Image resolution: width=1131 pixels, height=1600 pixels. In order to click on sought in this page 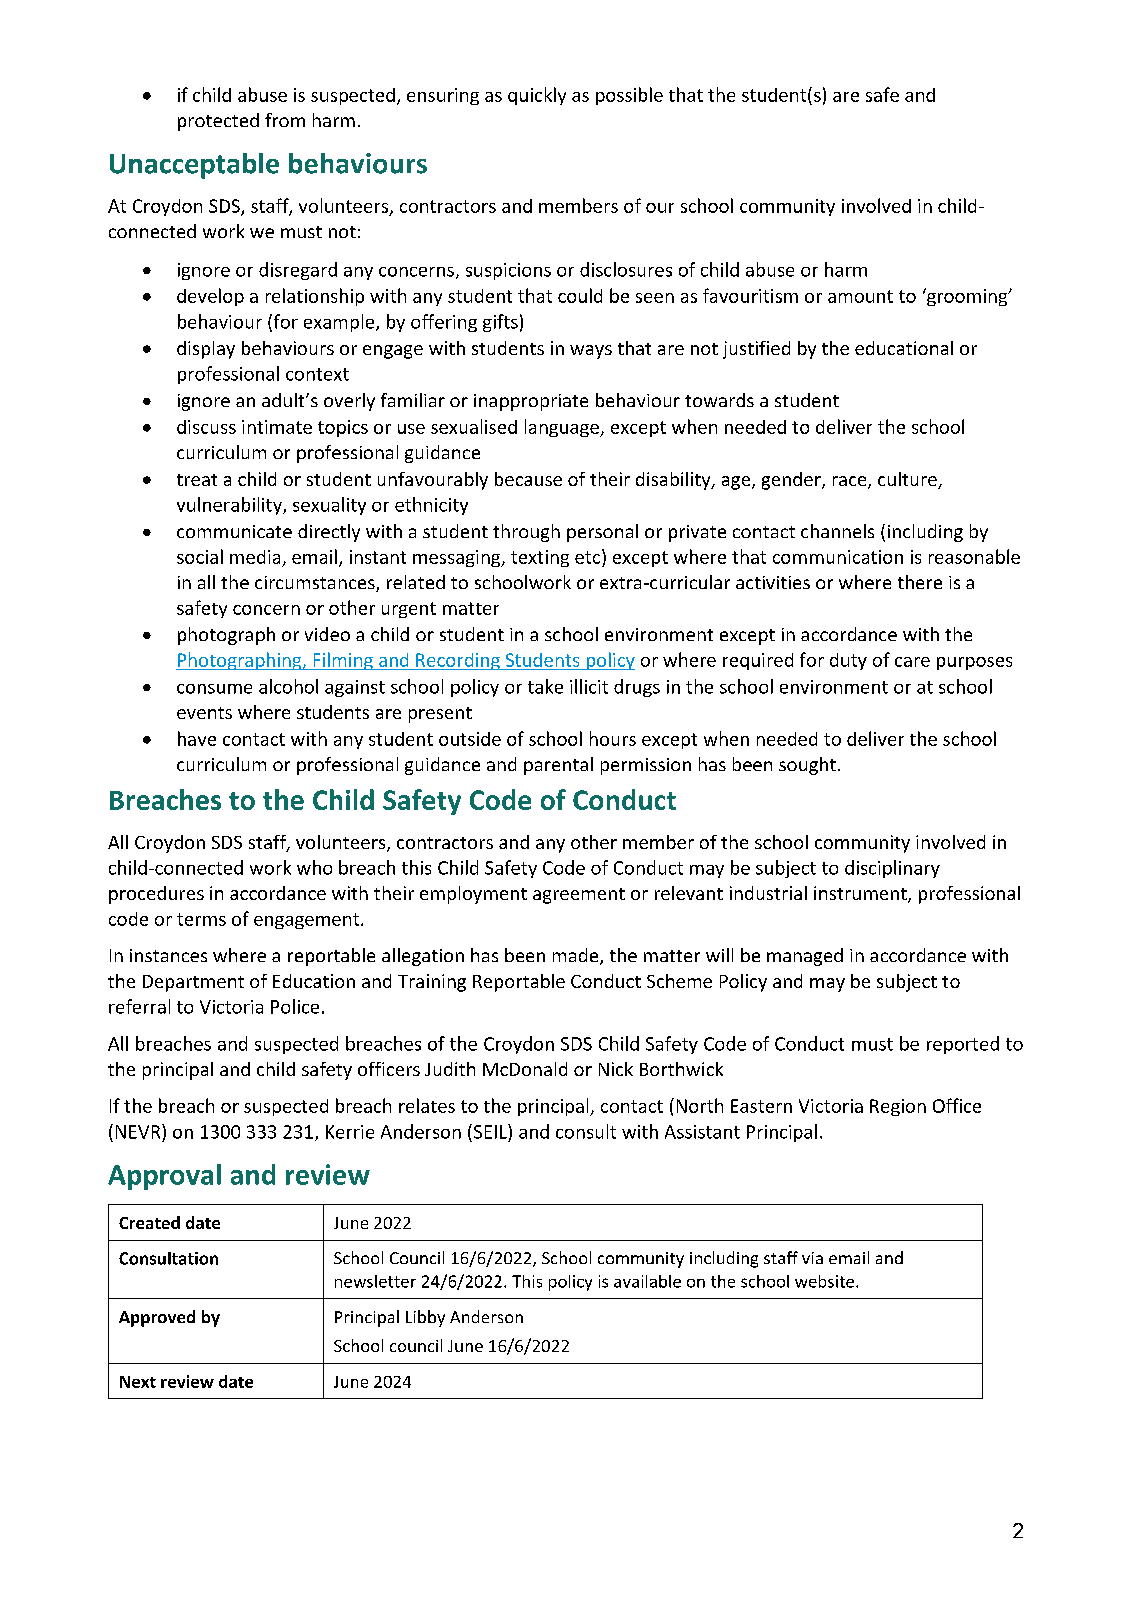, I will do `click(807, 766)`.
